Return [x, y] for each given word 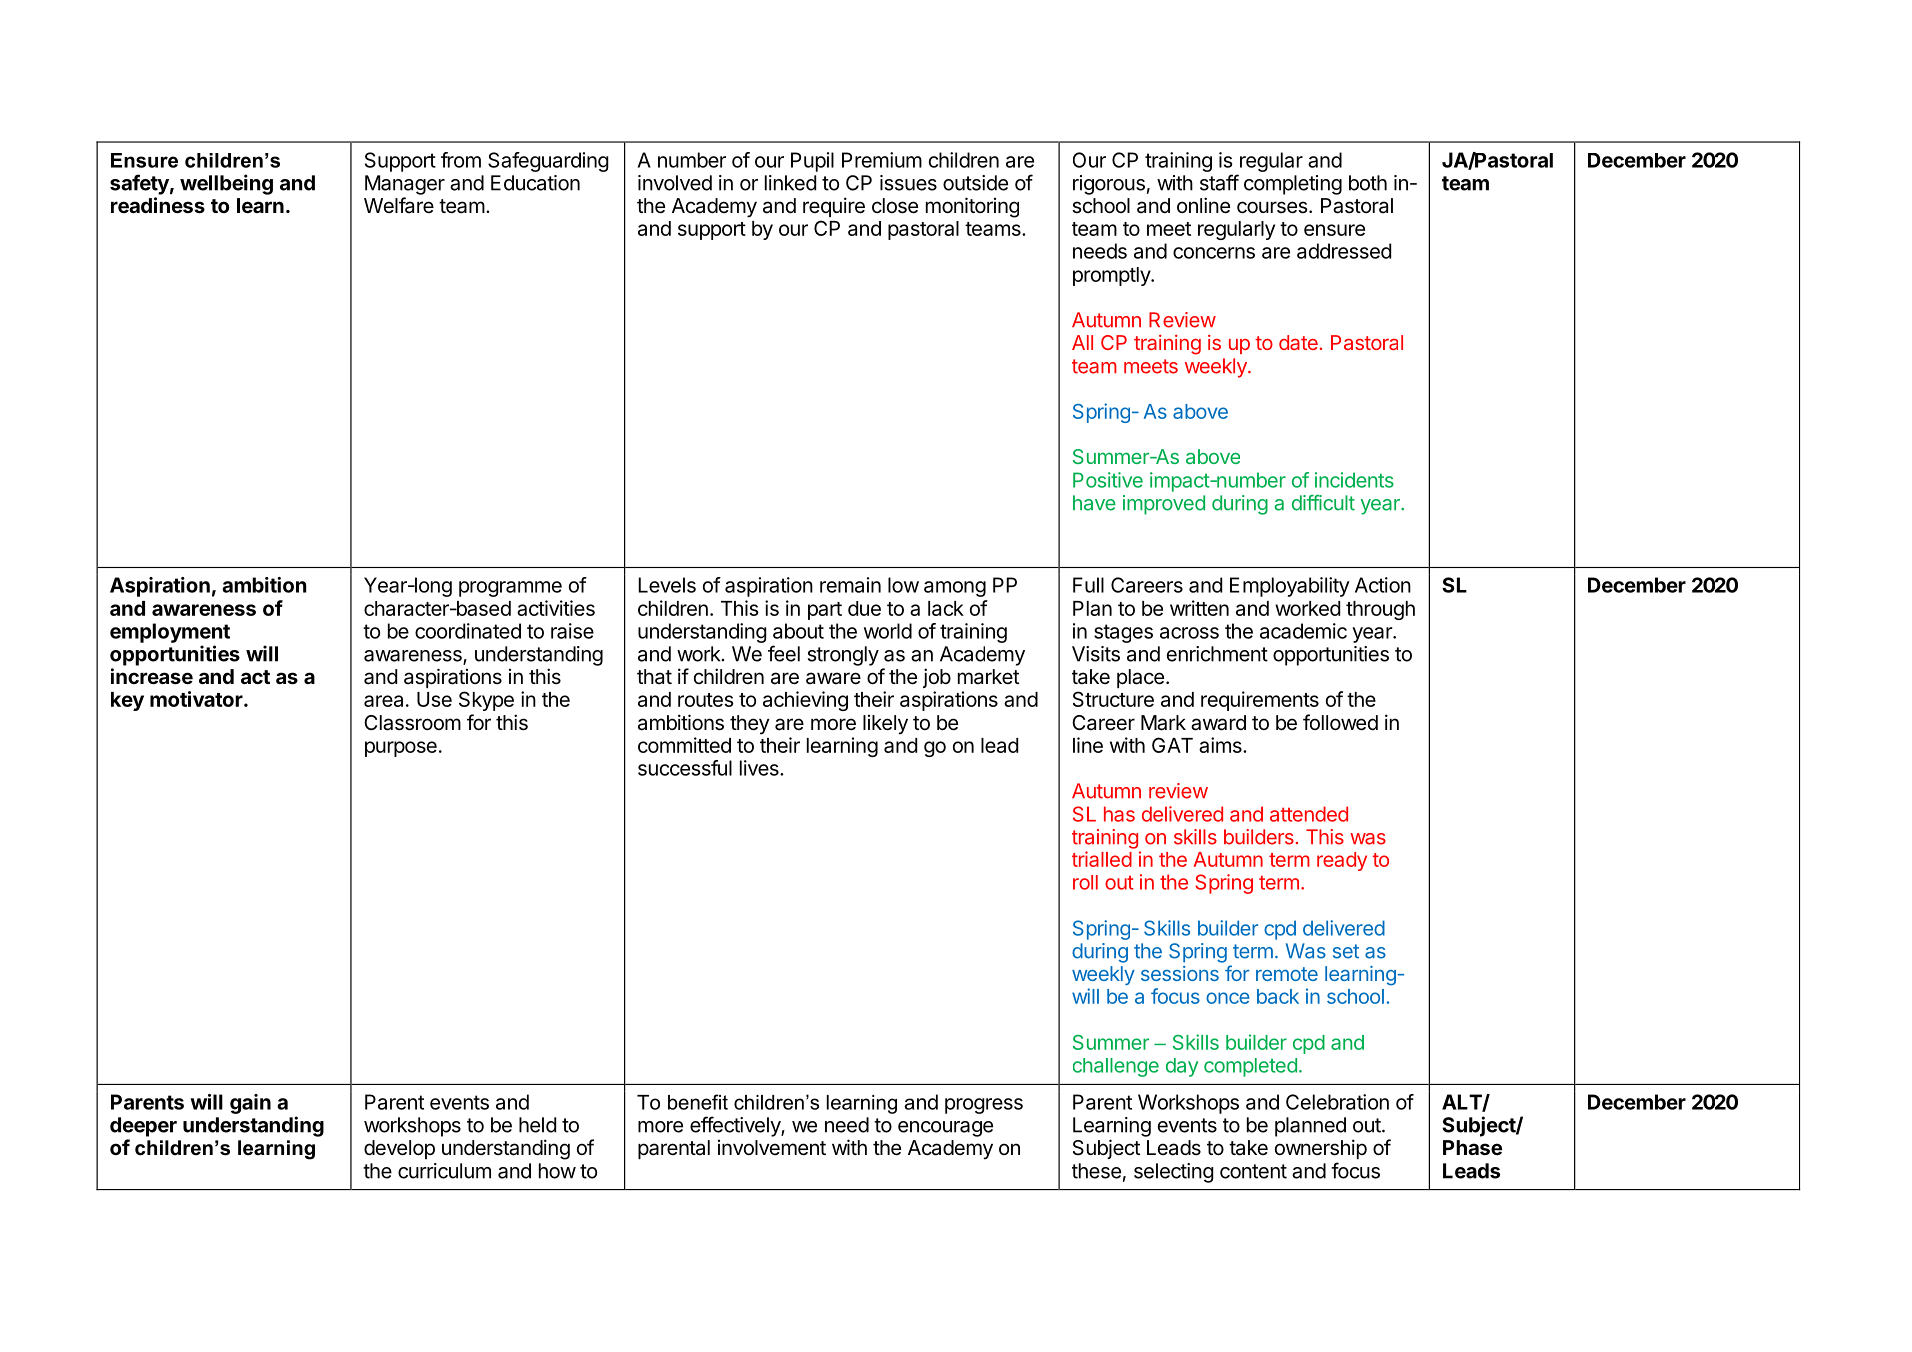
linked [790, 183]
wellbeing [226, 184]
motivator [197, 699]
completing [1293, 185]
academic [1303, 631]
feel [784, 653]
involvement [772, 1148]
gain [250, 1104]
